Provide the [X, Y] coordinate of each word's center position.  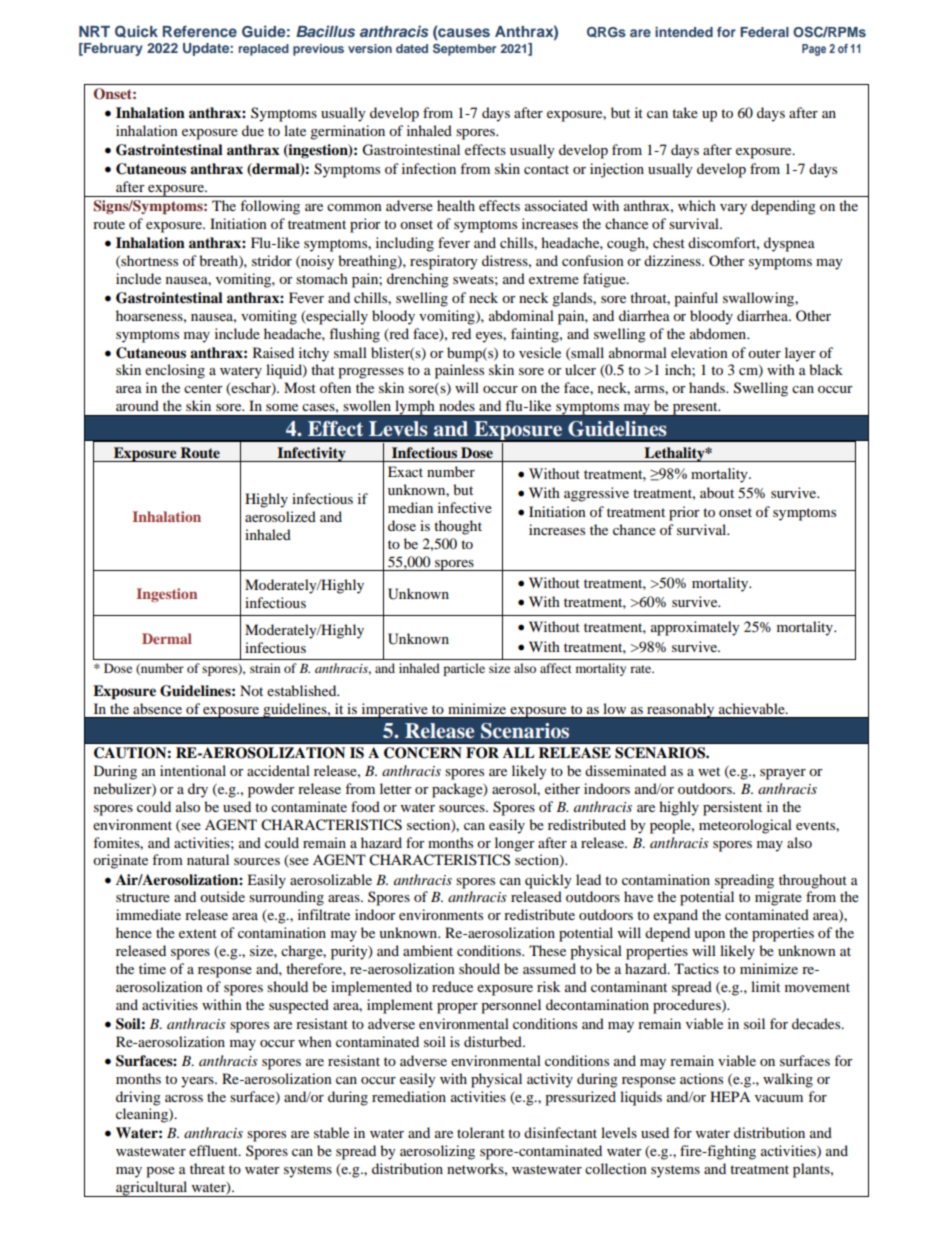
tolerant [481, 1132]
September [464, 50]
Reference [200, 31]
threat [207, 1168]
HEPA [730, 1096]
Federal [764, 32]
